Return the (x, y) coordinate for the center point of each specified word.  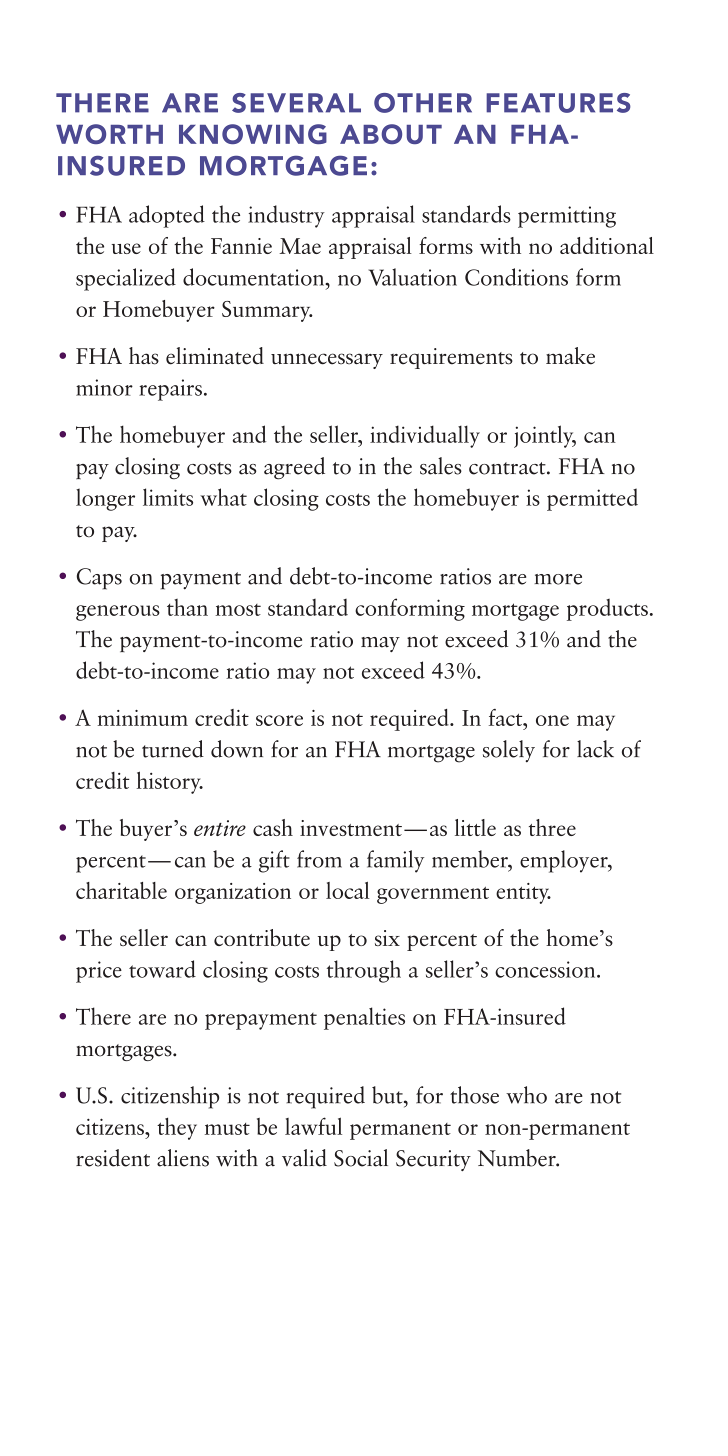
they (177, 1128)
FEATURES (558, 103)
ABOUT (391, 134)
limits (168, 497)
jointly (545, 436)
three (552, 827)
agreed (294, 468)
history (169, 782)
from (319, 859)
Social (361, 1158)
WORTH (109, 134)
